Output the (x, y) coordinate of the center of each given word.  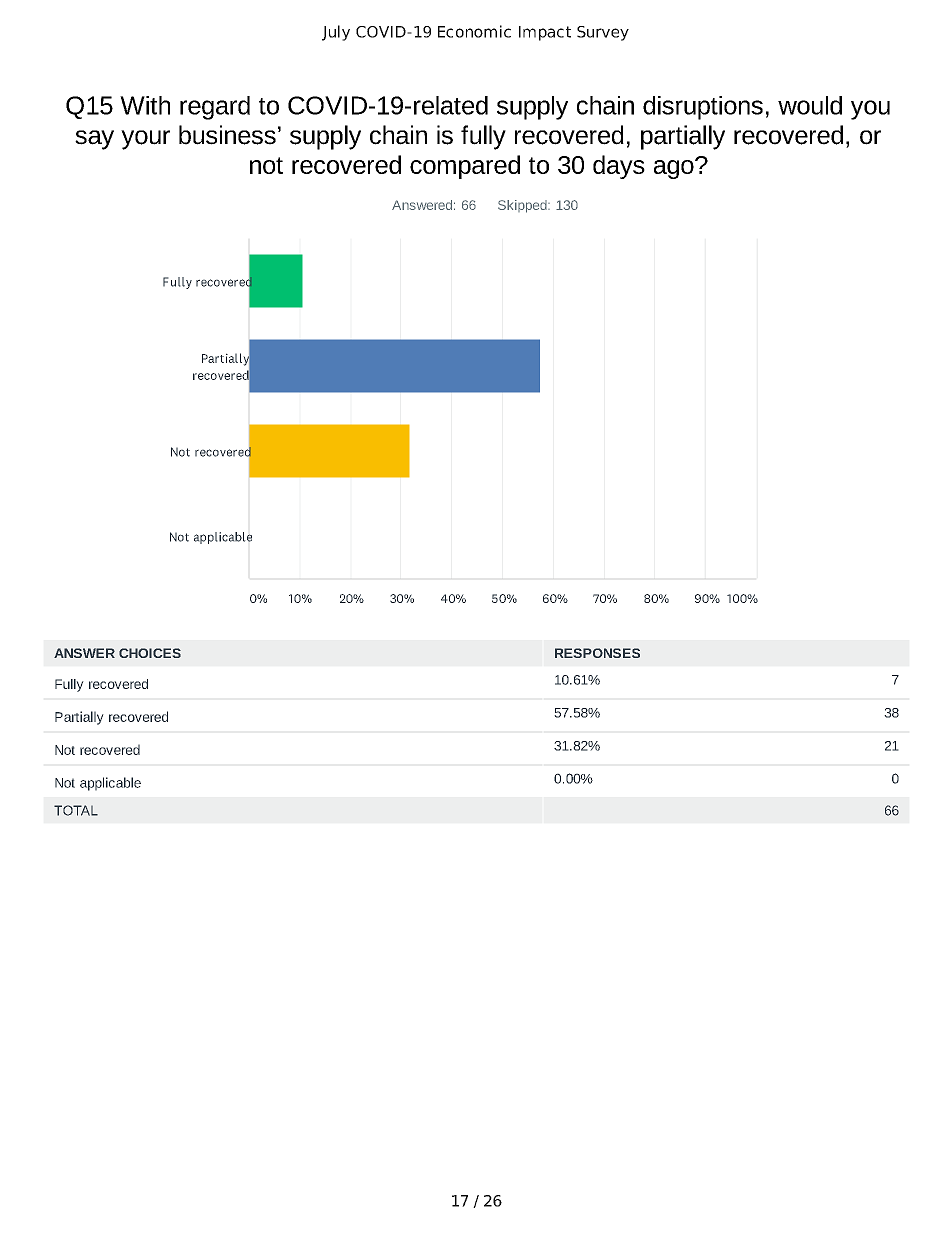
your (145, 140)
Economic (474, 31)
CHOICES (150, 653)
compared (465, 167)
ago (675, 169)
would (810, 105)
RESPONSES (597, 653)
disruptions (703, 108)
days (619, 167)
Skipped (523, 206)
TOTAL (76, 810)
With (145, 105)
